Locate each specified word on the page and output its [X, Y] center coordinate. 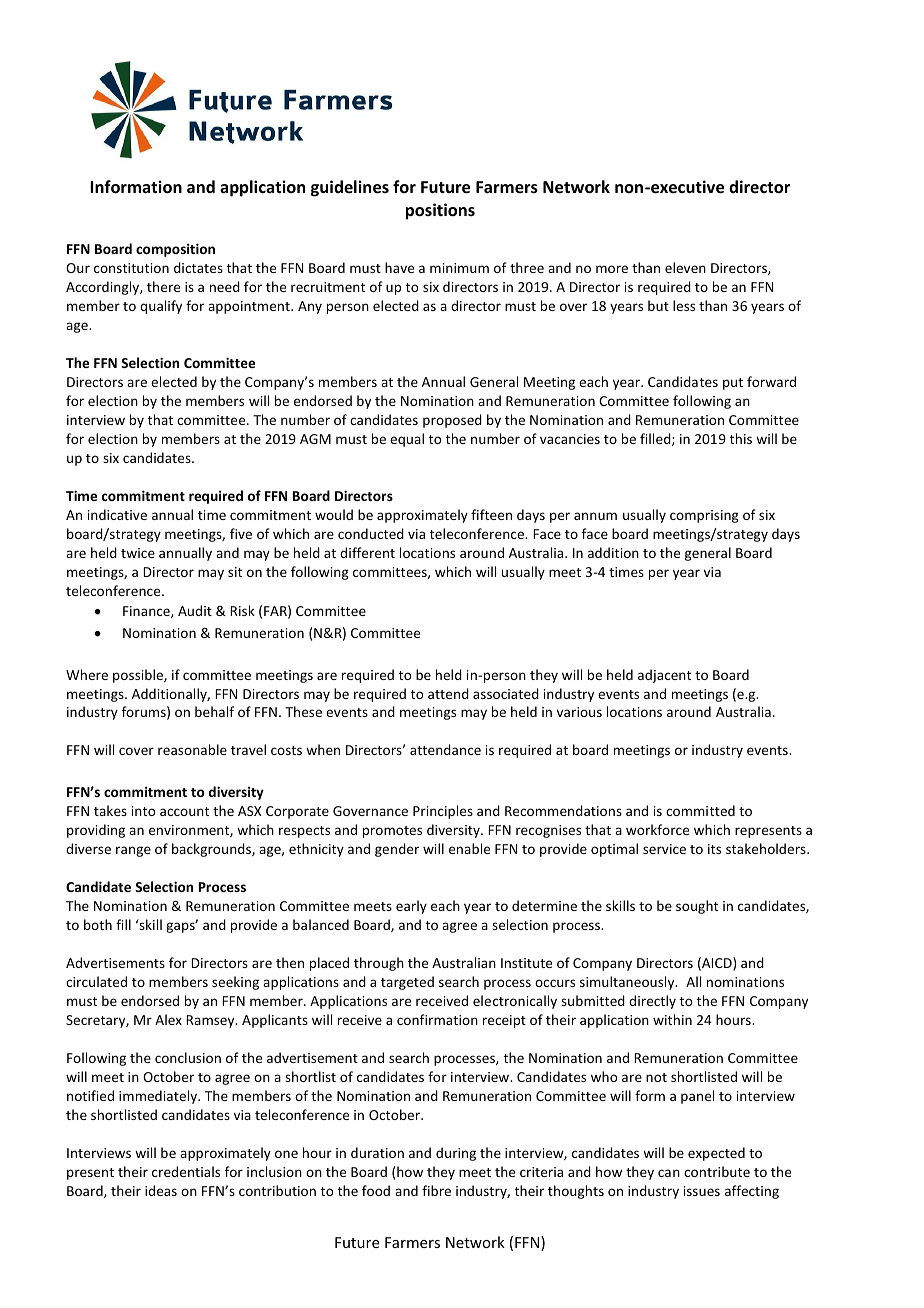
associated [506, 693]
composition [175, 250]
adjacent [664, 676]
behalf [214, 711]
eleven [685, 267]
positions [440, 211]
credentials [186, 1171]
